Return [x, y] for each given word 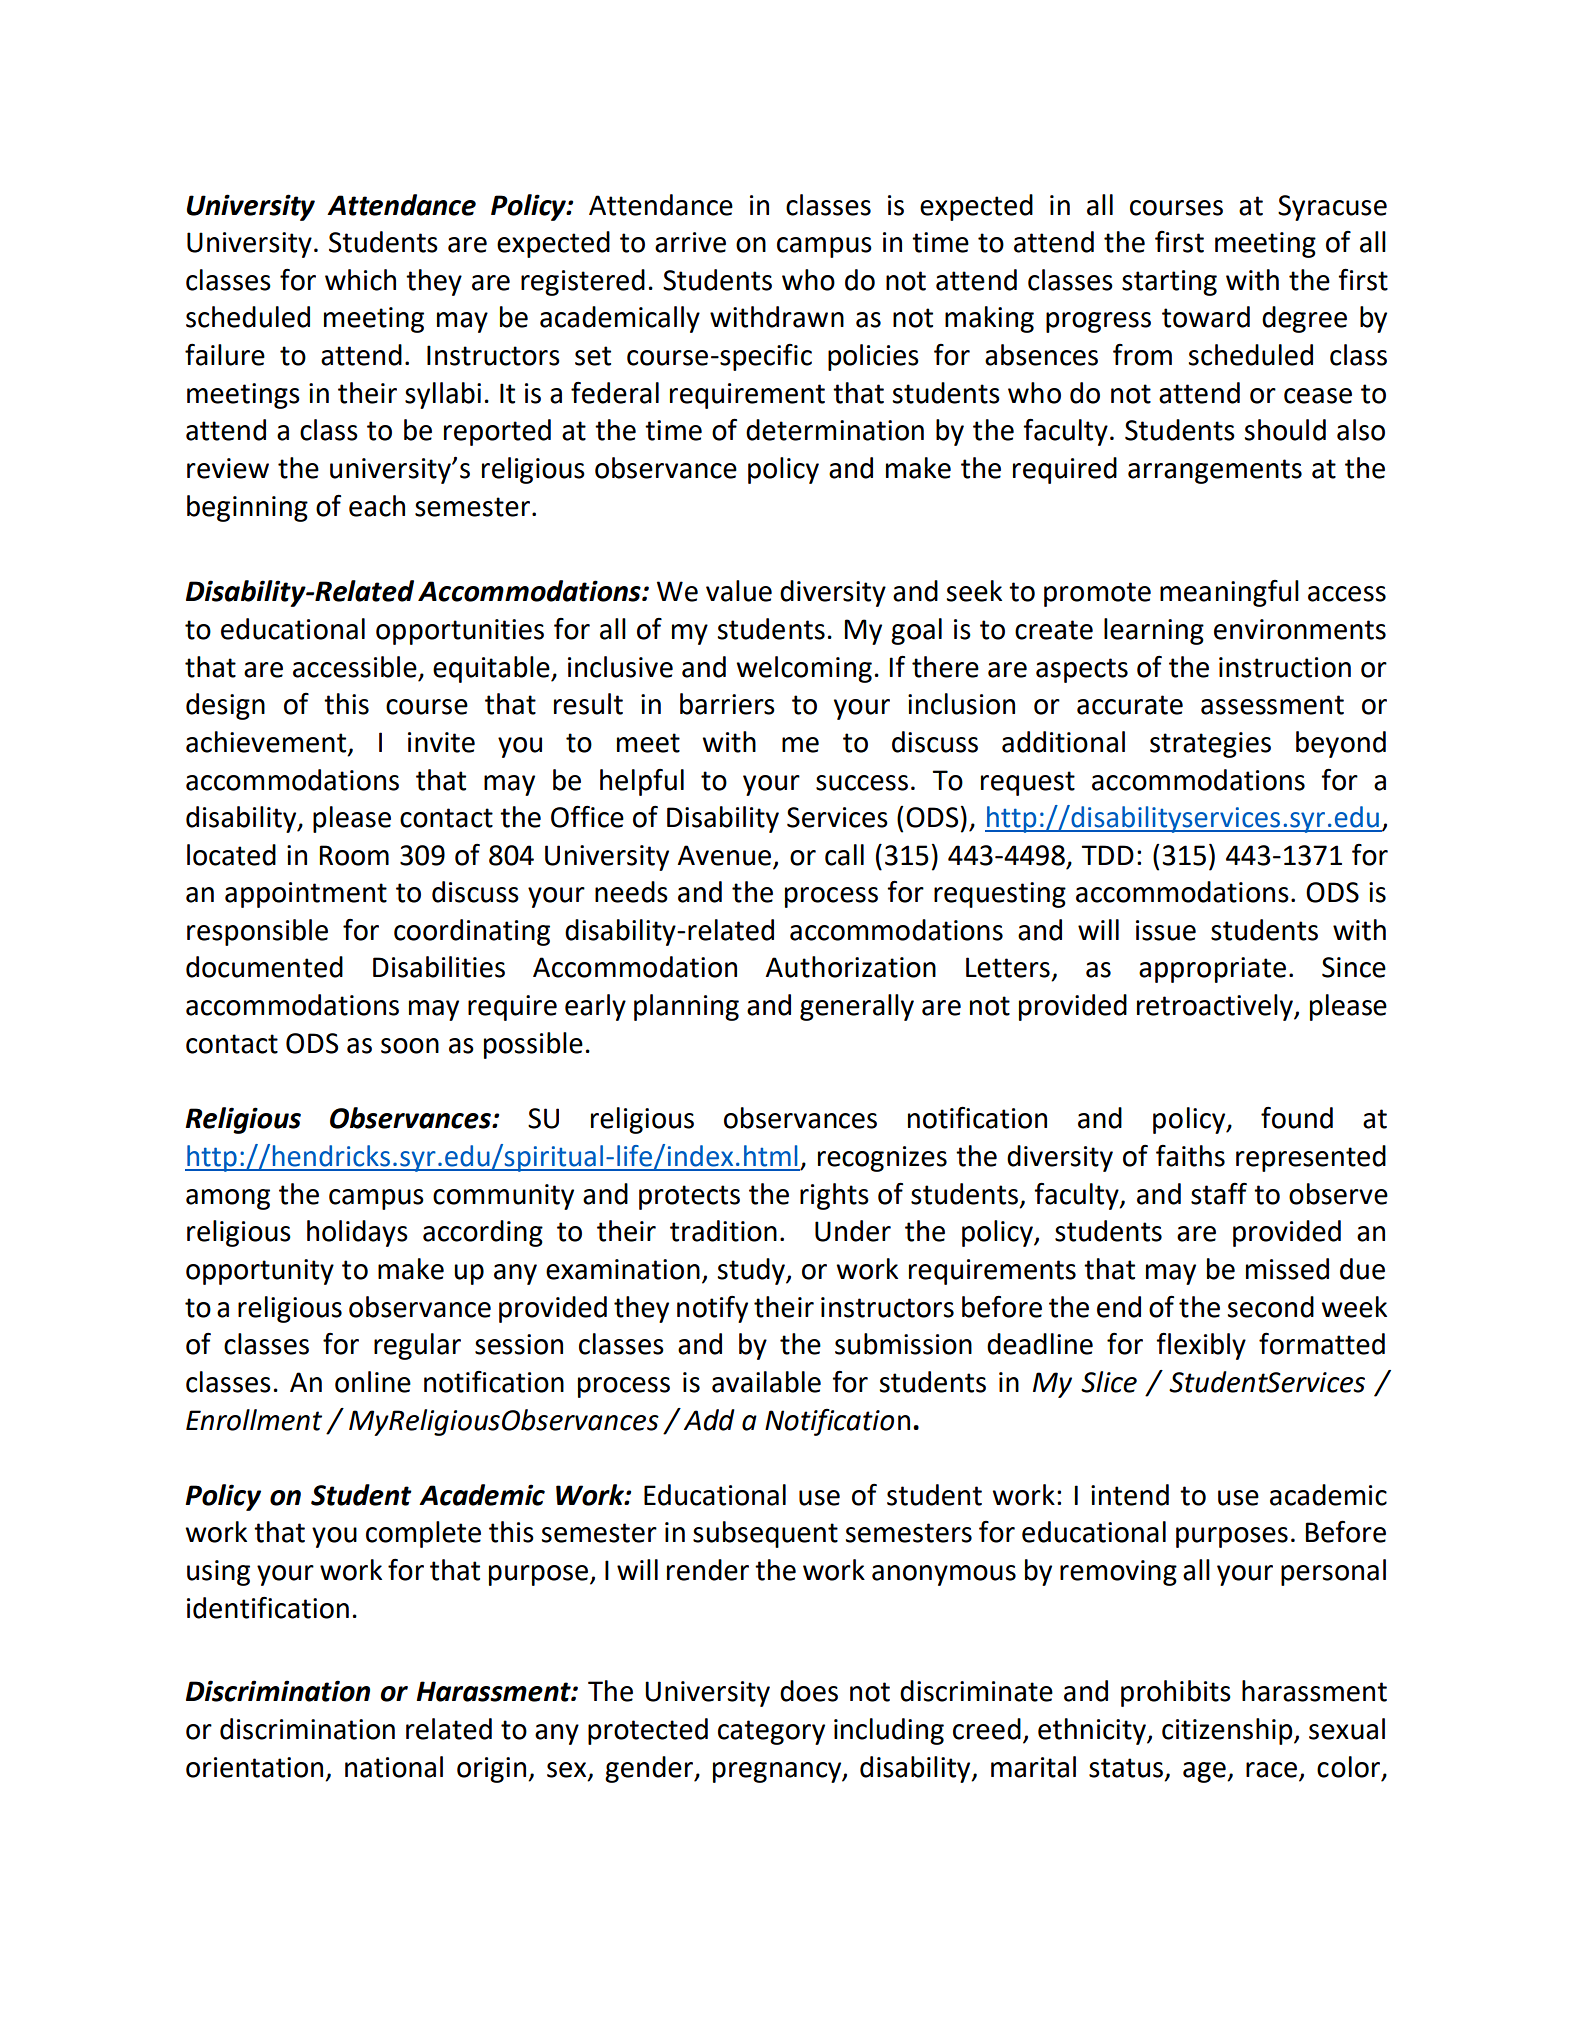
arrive [690, 242]
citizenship [1228, 1731]
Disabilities [439, 967]
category [771, 1732]
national [394, 1767]
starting [1169, 283]
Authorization [851, 967]
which [360, 280]
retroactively [1216, 1007]
